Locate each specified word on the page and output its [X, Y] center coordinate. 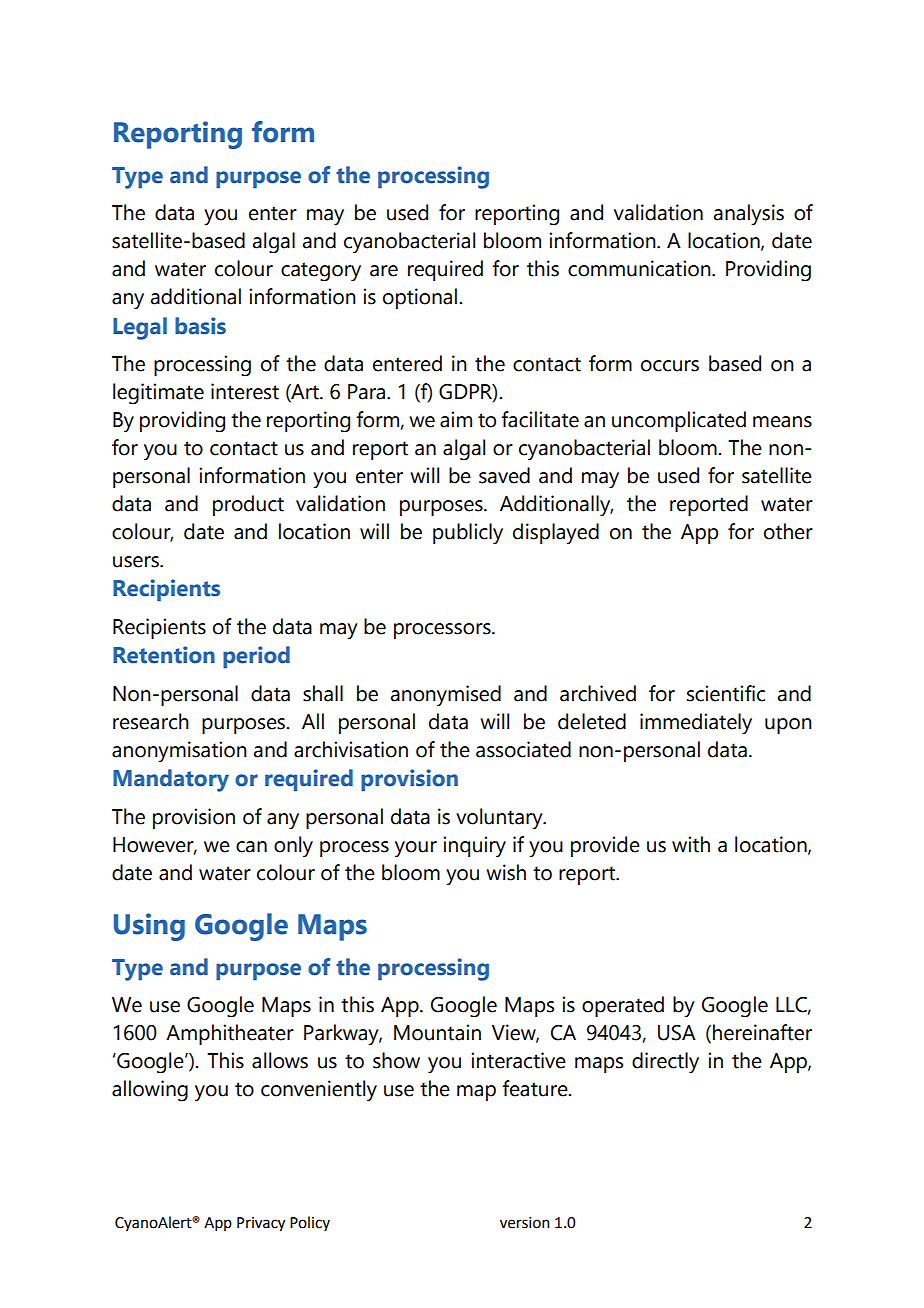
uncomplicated [679, 421]
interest [245, 391]
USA [677, 1033]
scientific [726, 693]
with [691, 844]
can [251, 847]
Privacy [261, 1224]
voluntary [500, 818]
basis [200, 326]
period [256, 657]
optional [421, 298]
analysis [749, 215]
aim [456, 419]
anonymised [446, 695]
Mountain [437, 1032]
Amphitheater [230, 1034]
